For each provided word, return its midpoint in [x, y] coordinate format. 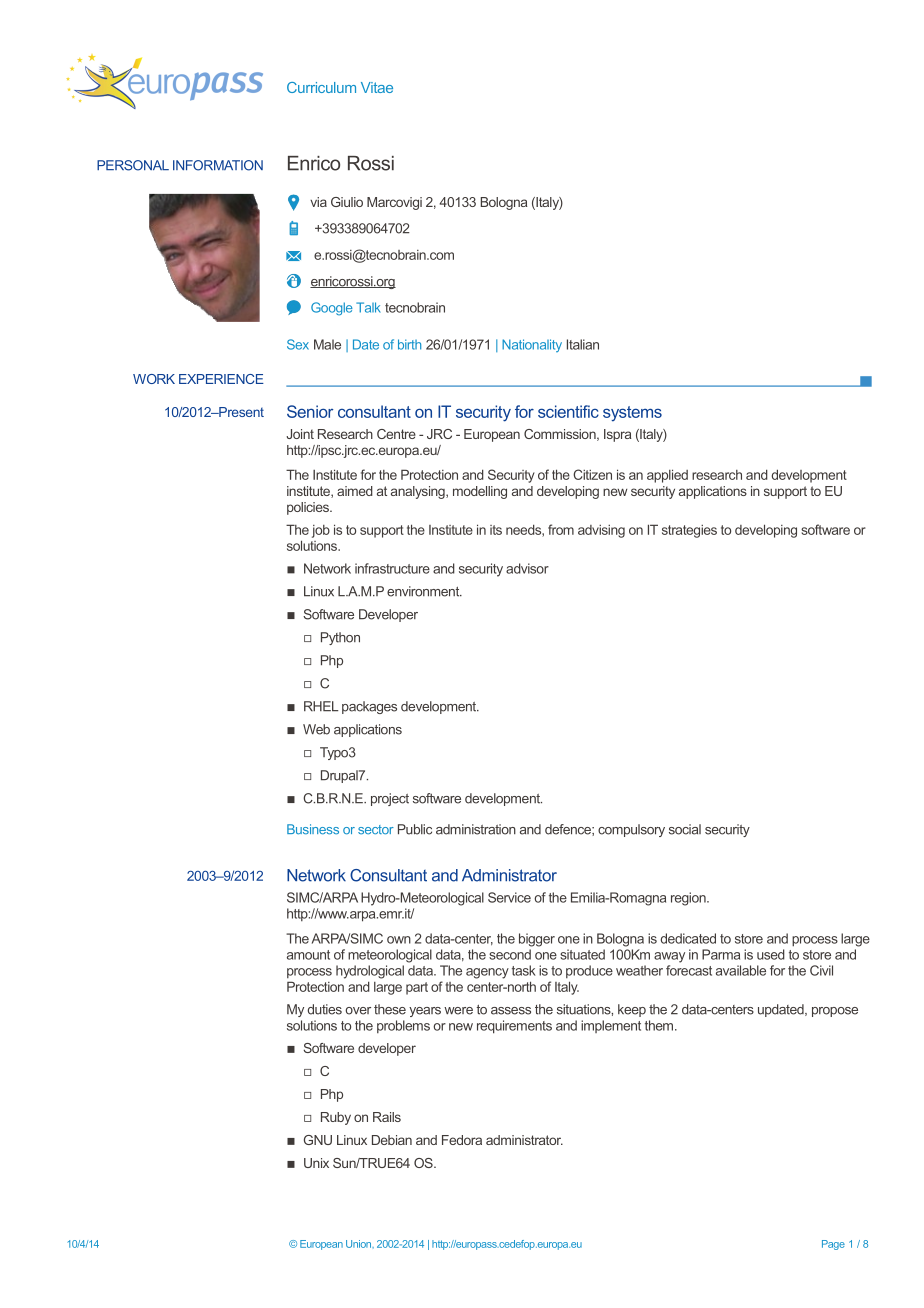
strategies [689, 531]
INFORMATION [218, 165]
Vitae [377, 87]
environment [424, 591]
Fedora [462, 1140]
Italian [583, 344]
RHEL [321, 706]
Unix [316, 1163]
